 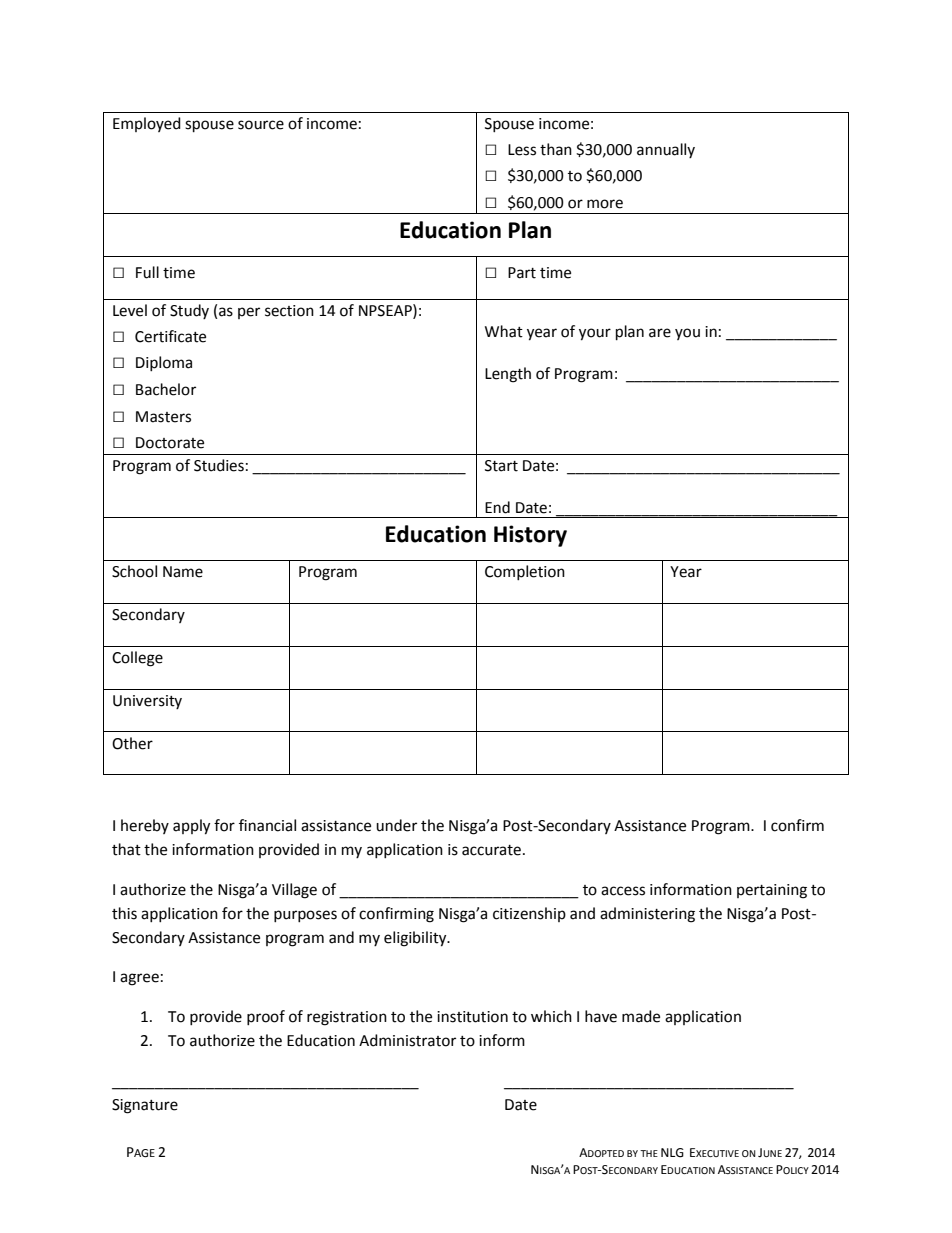 What do you see at coordinates (145, 1106) in the image?
I see `Signature` at bounding box center [145, 1106].
